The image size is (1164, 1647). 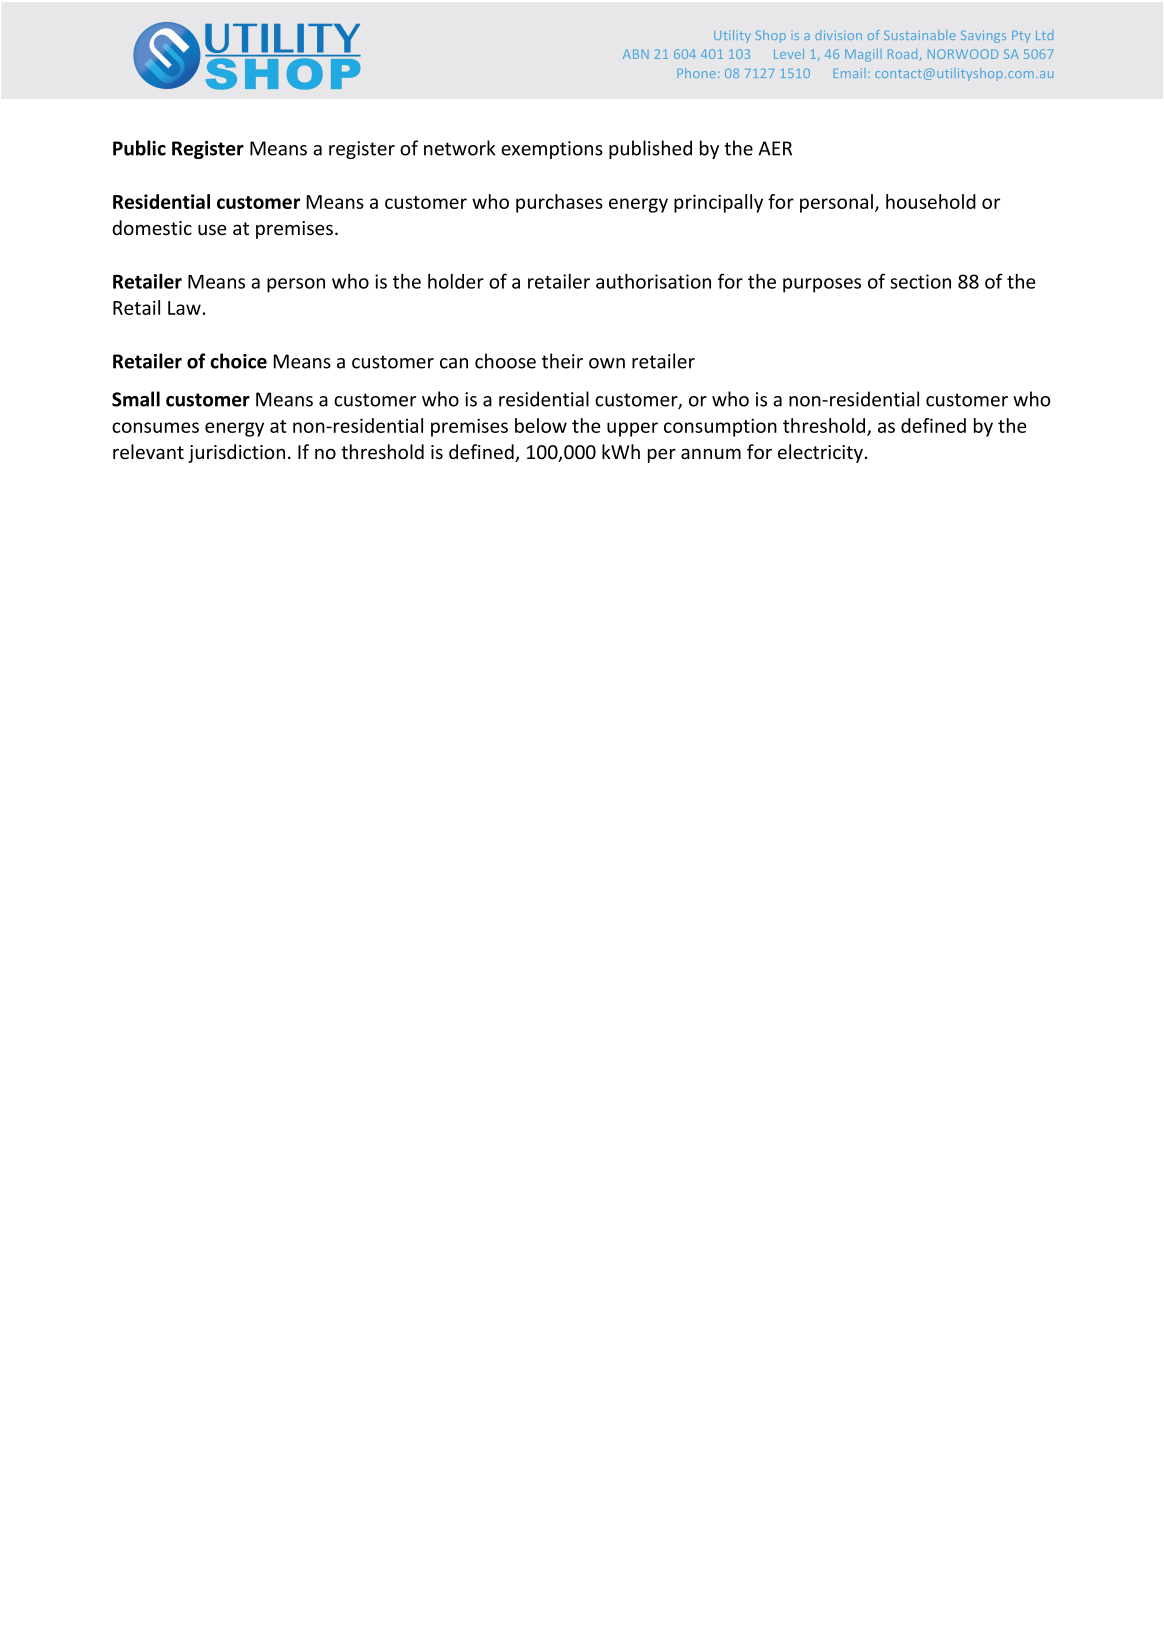 I want to click on Law, so click(x=184, y=308).
